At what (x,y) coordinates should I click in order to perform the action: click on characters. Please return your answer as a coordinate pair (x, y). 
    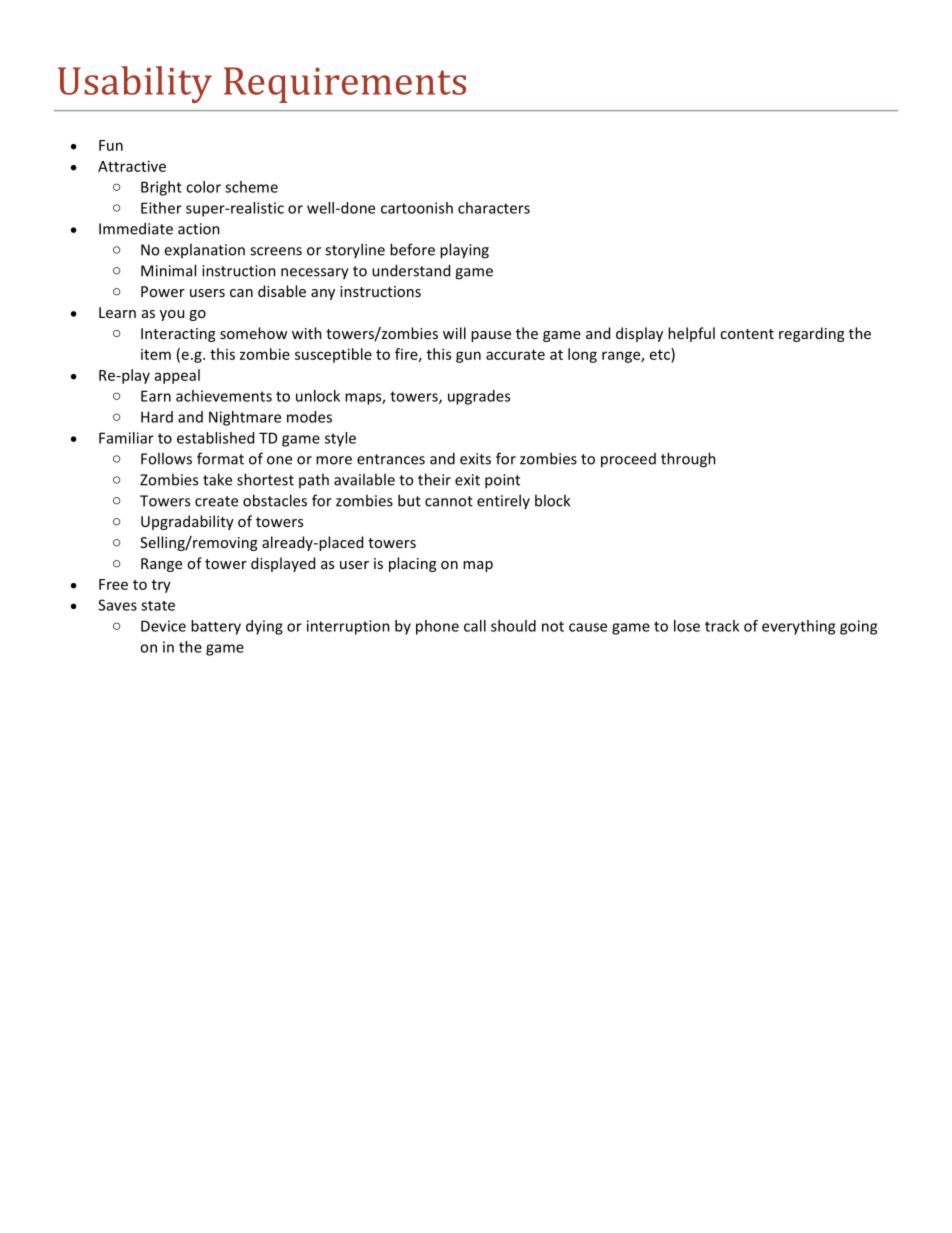
    Looking at the image, I should click on (494, 208).
